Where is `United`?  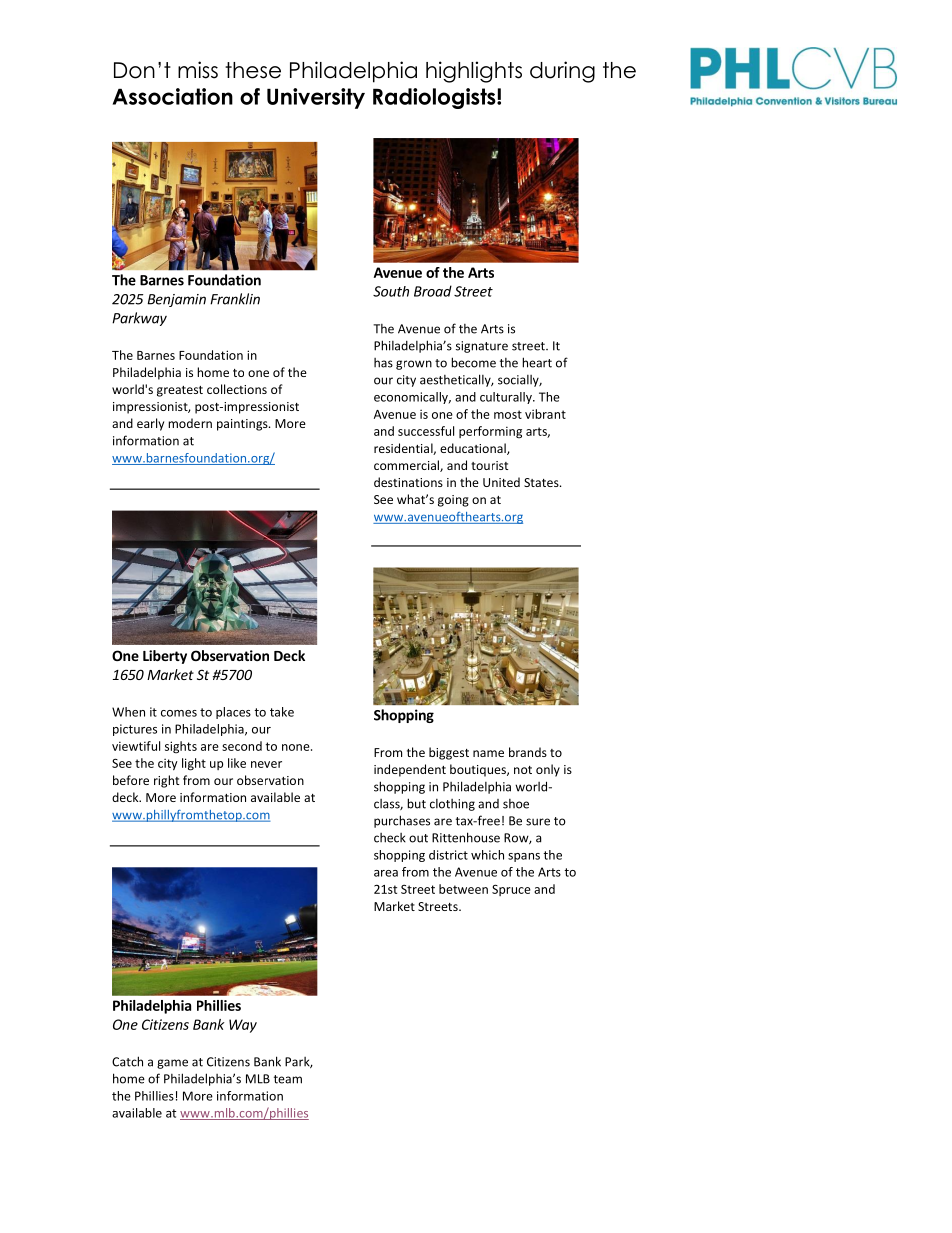 United is located at coordinates (501, 482).
